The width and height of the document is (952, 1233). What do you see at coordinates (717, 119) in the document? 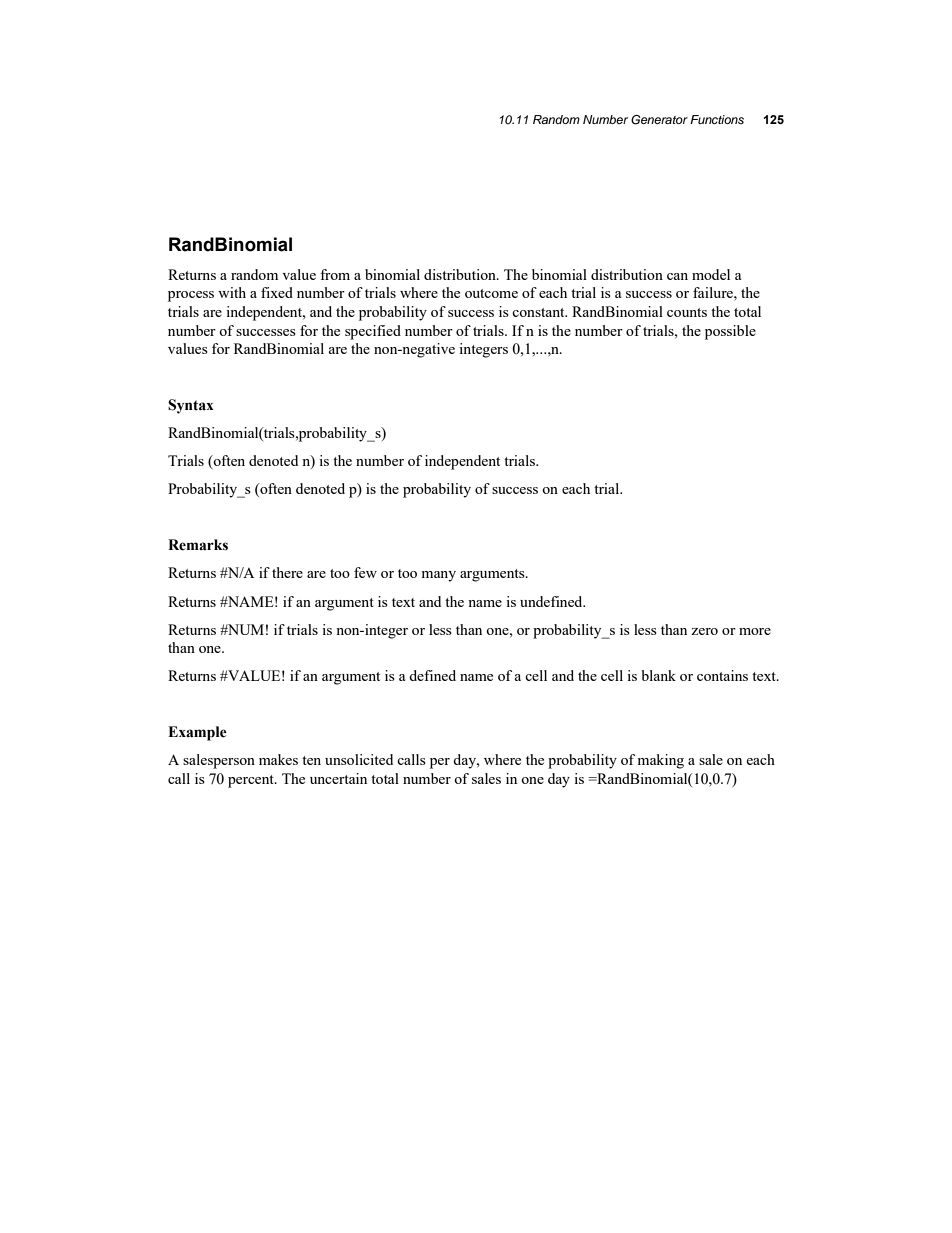
I see `Functions` at bounding box center [717, 119].
